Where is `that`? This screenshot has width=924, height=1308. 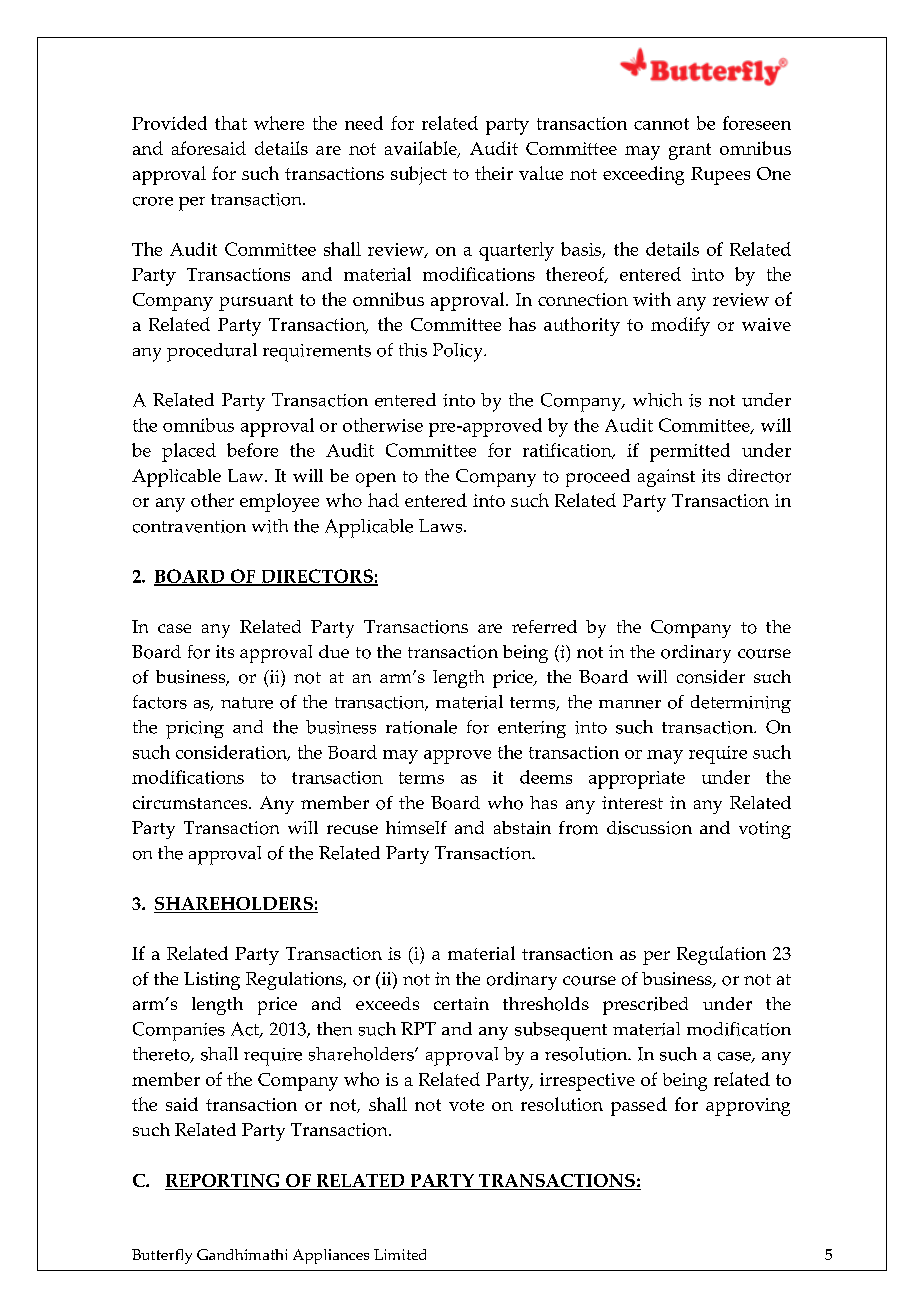 that is located at coordinates (231, 123).
